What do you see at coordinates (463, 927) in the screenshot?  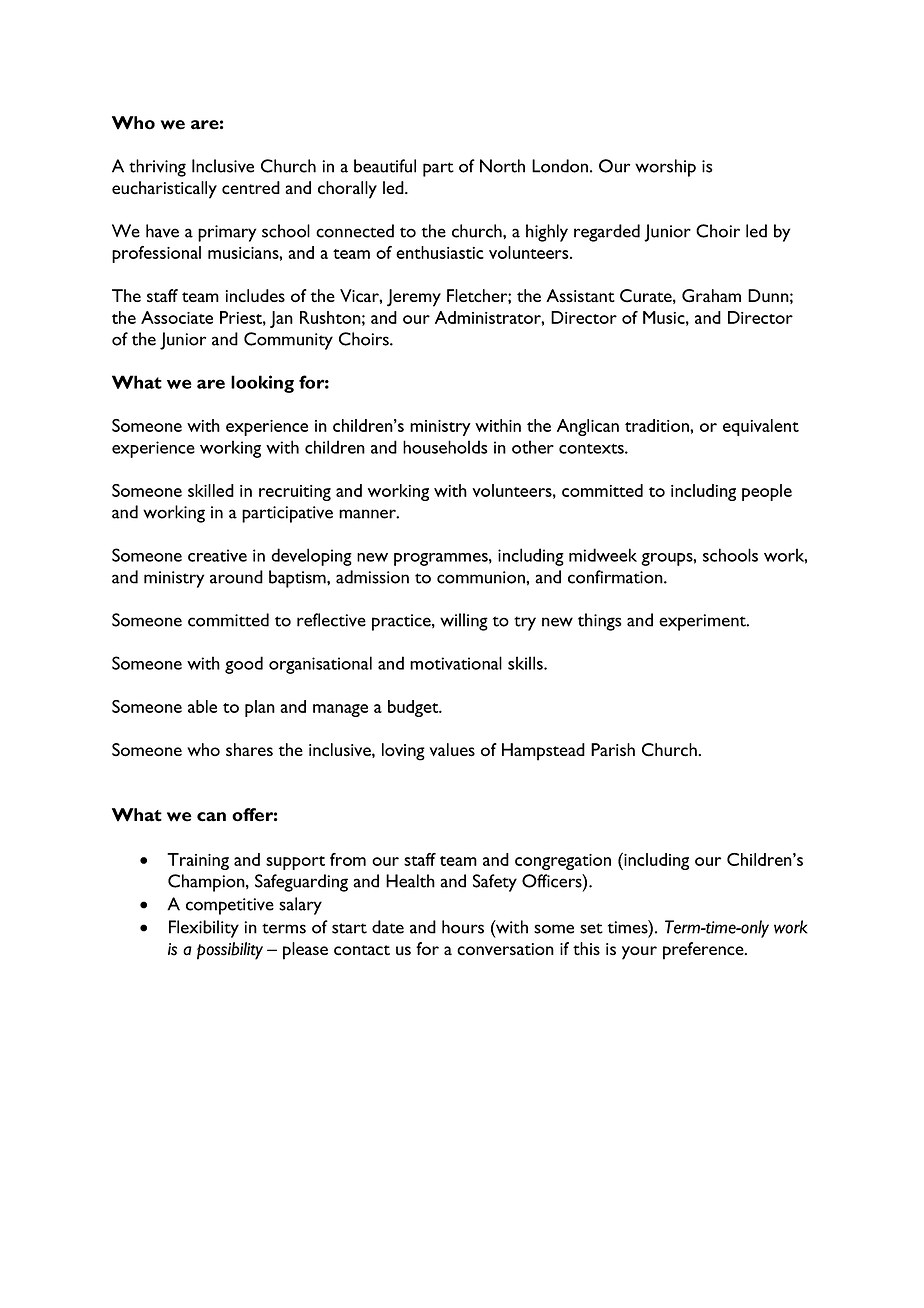 I see `hours` at bounding box center [463, 927].
